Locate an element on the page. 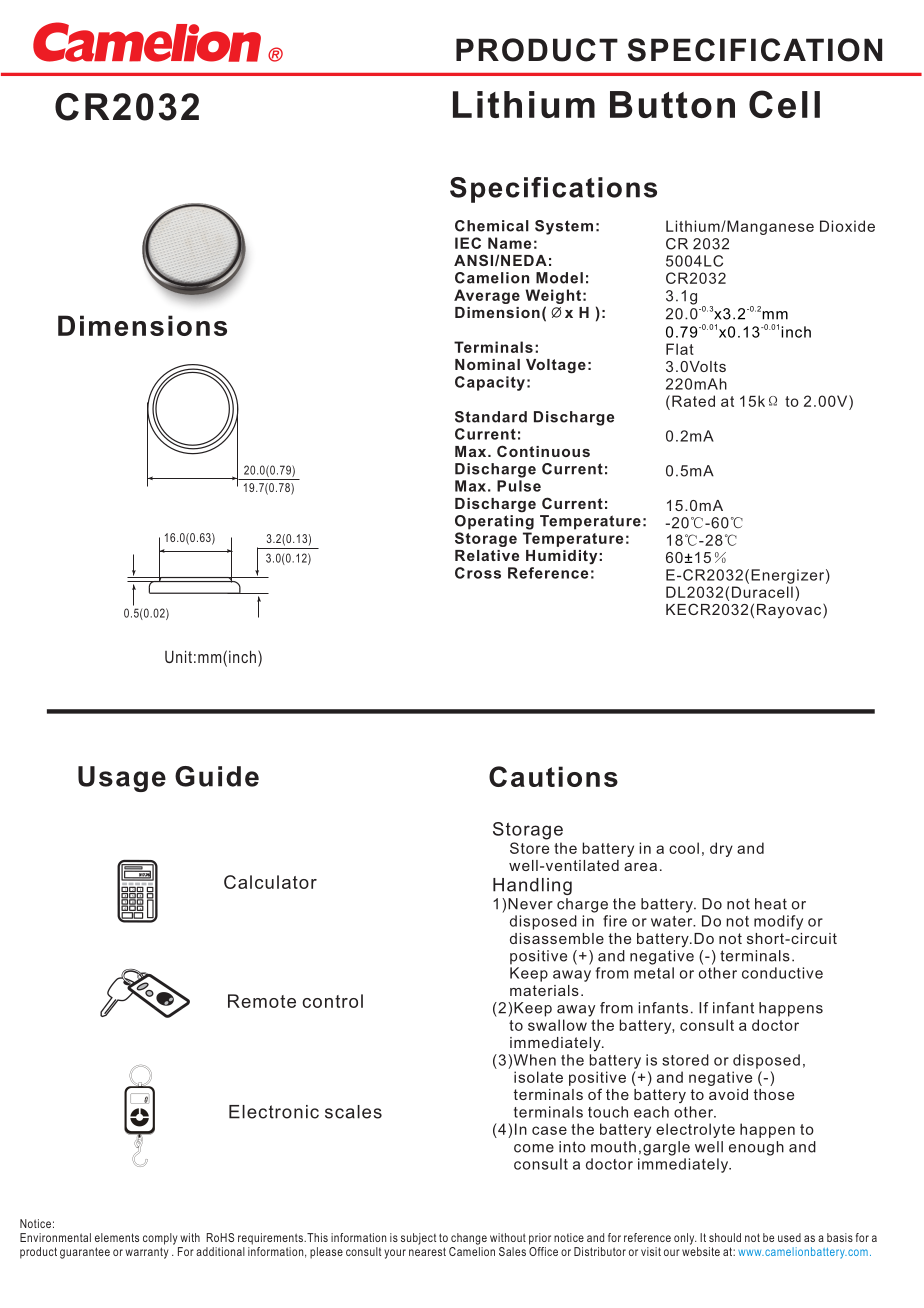  comply is located at coordinates (160, 1239).
